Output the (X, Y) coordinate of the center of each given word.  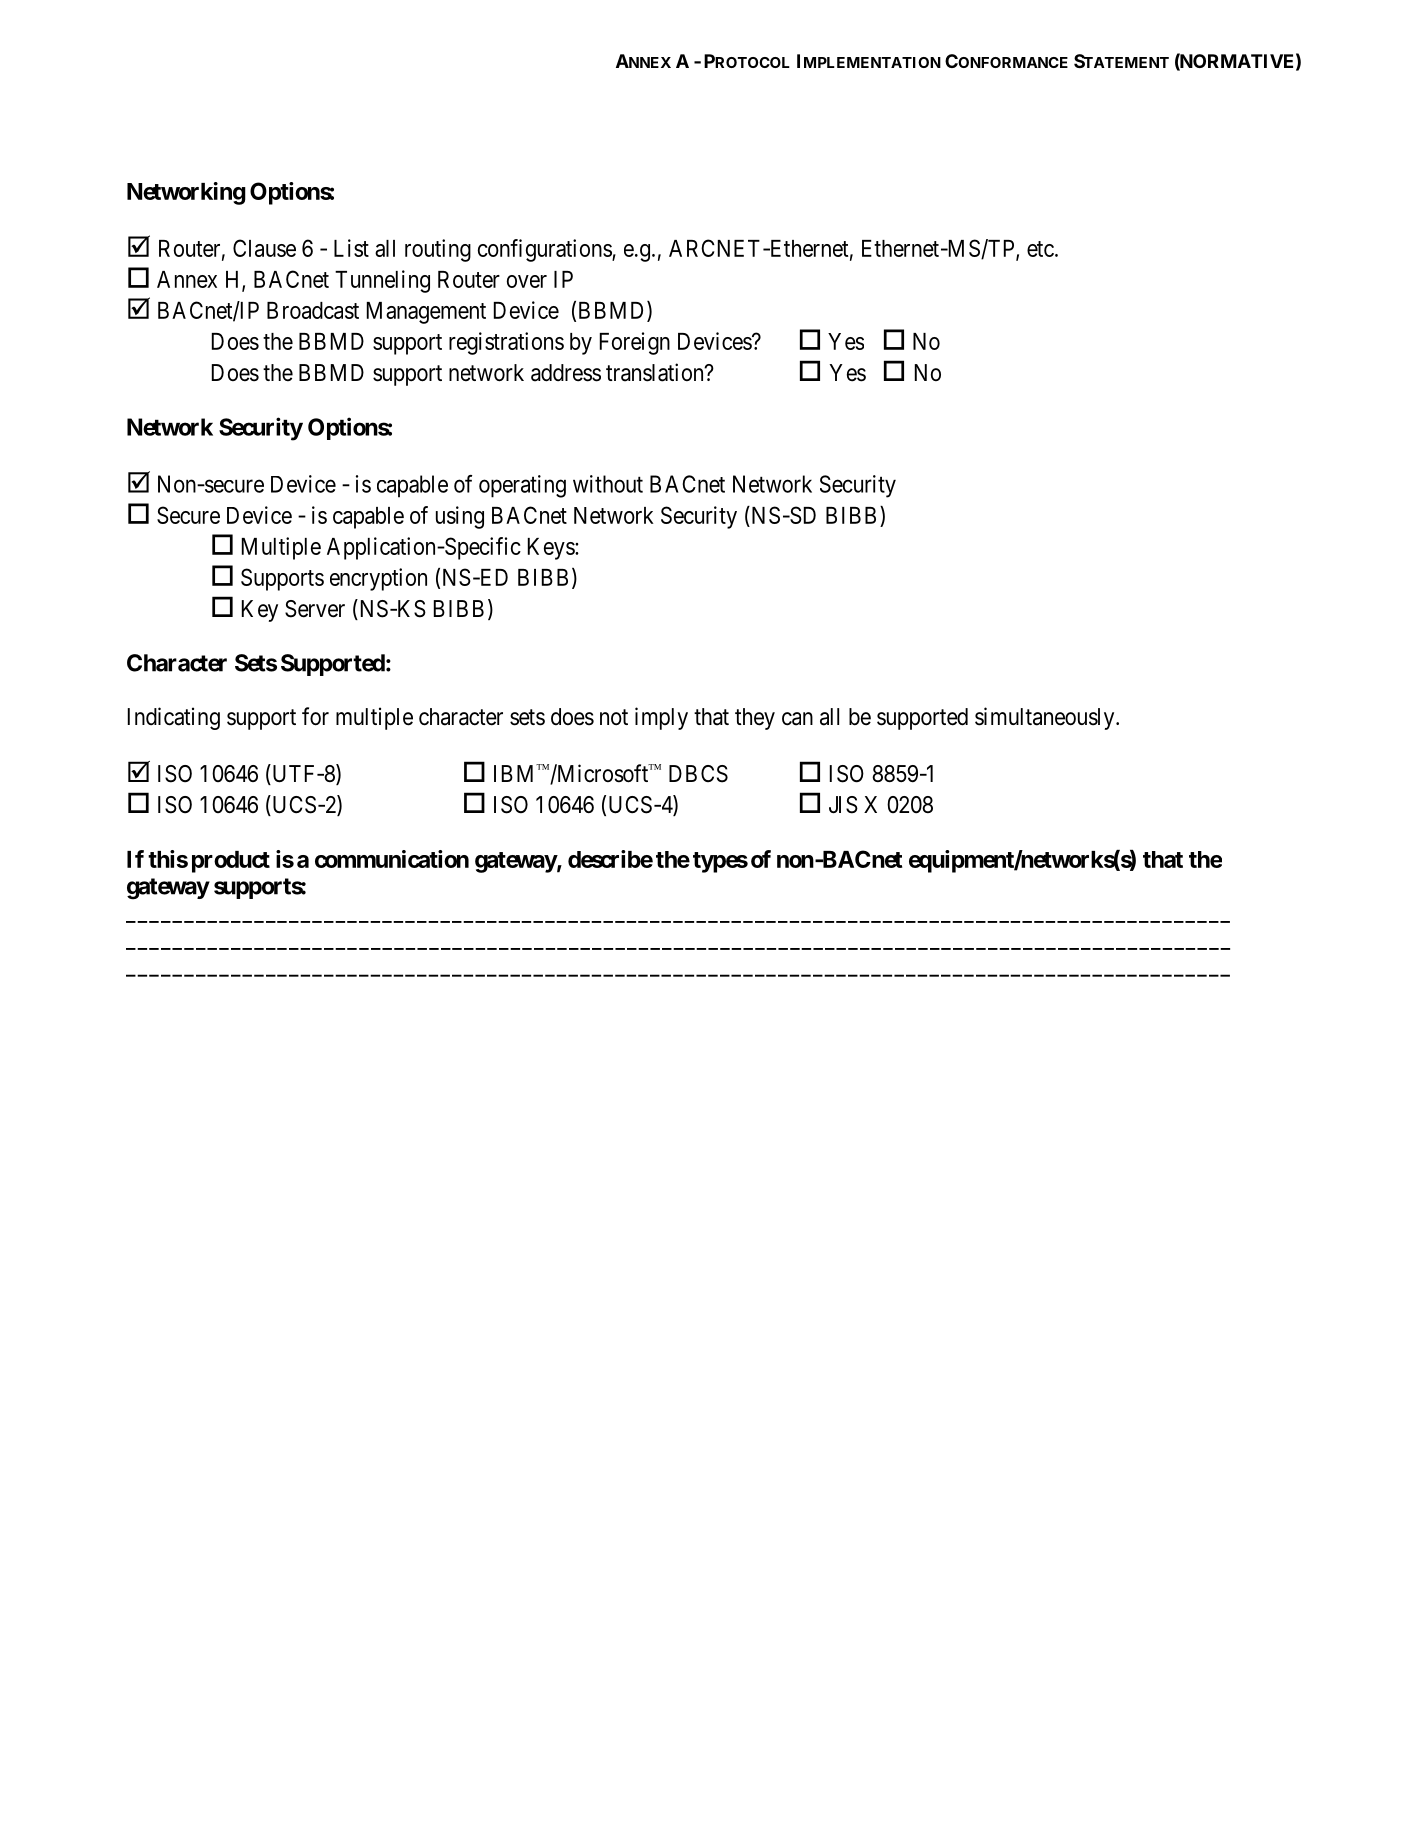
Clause (264, 248)
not (614, 717)
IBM (516, 773)
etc (1040, 249)
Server (315, 609)
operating (522, 486)
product (231, 862)
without (608, 484)
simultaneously (1046, 718)
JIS (843, 805)
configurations (545, 250)
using (460, 517)
